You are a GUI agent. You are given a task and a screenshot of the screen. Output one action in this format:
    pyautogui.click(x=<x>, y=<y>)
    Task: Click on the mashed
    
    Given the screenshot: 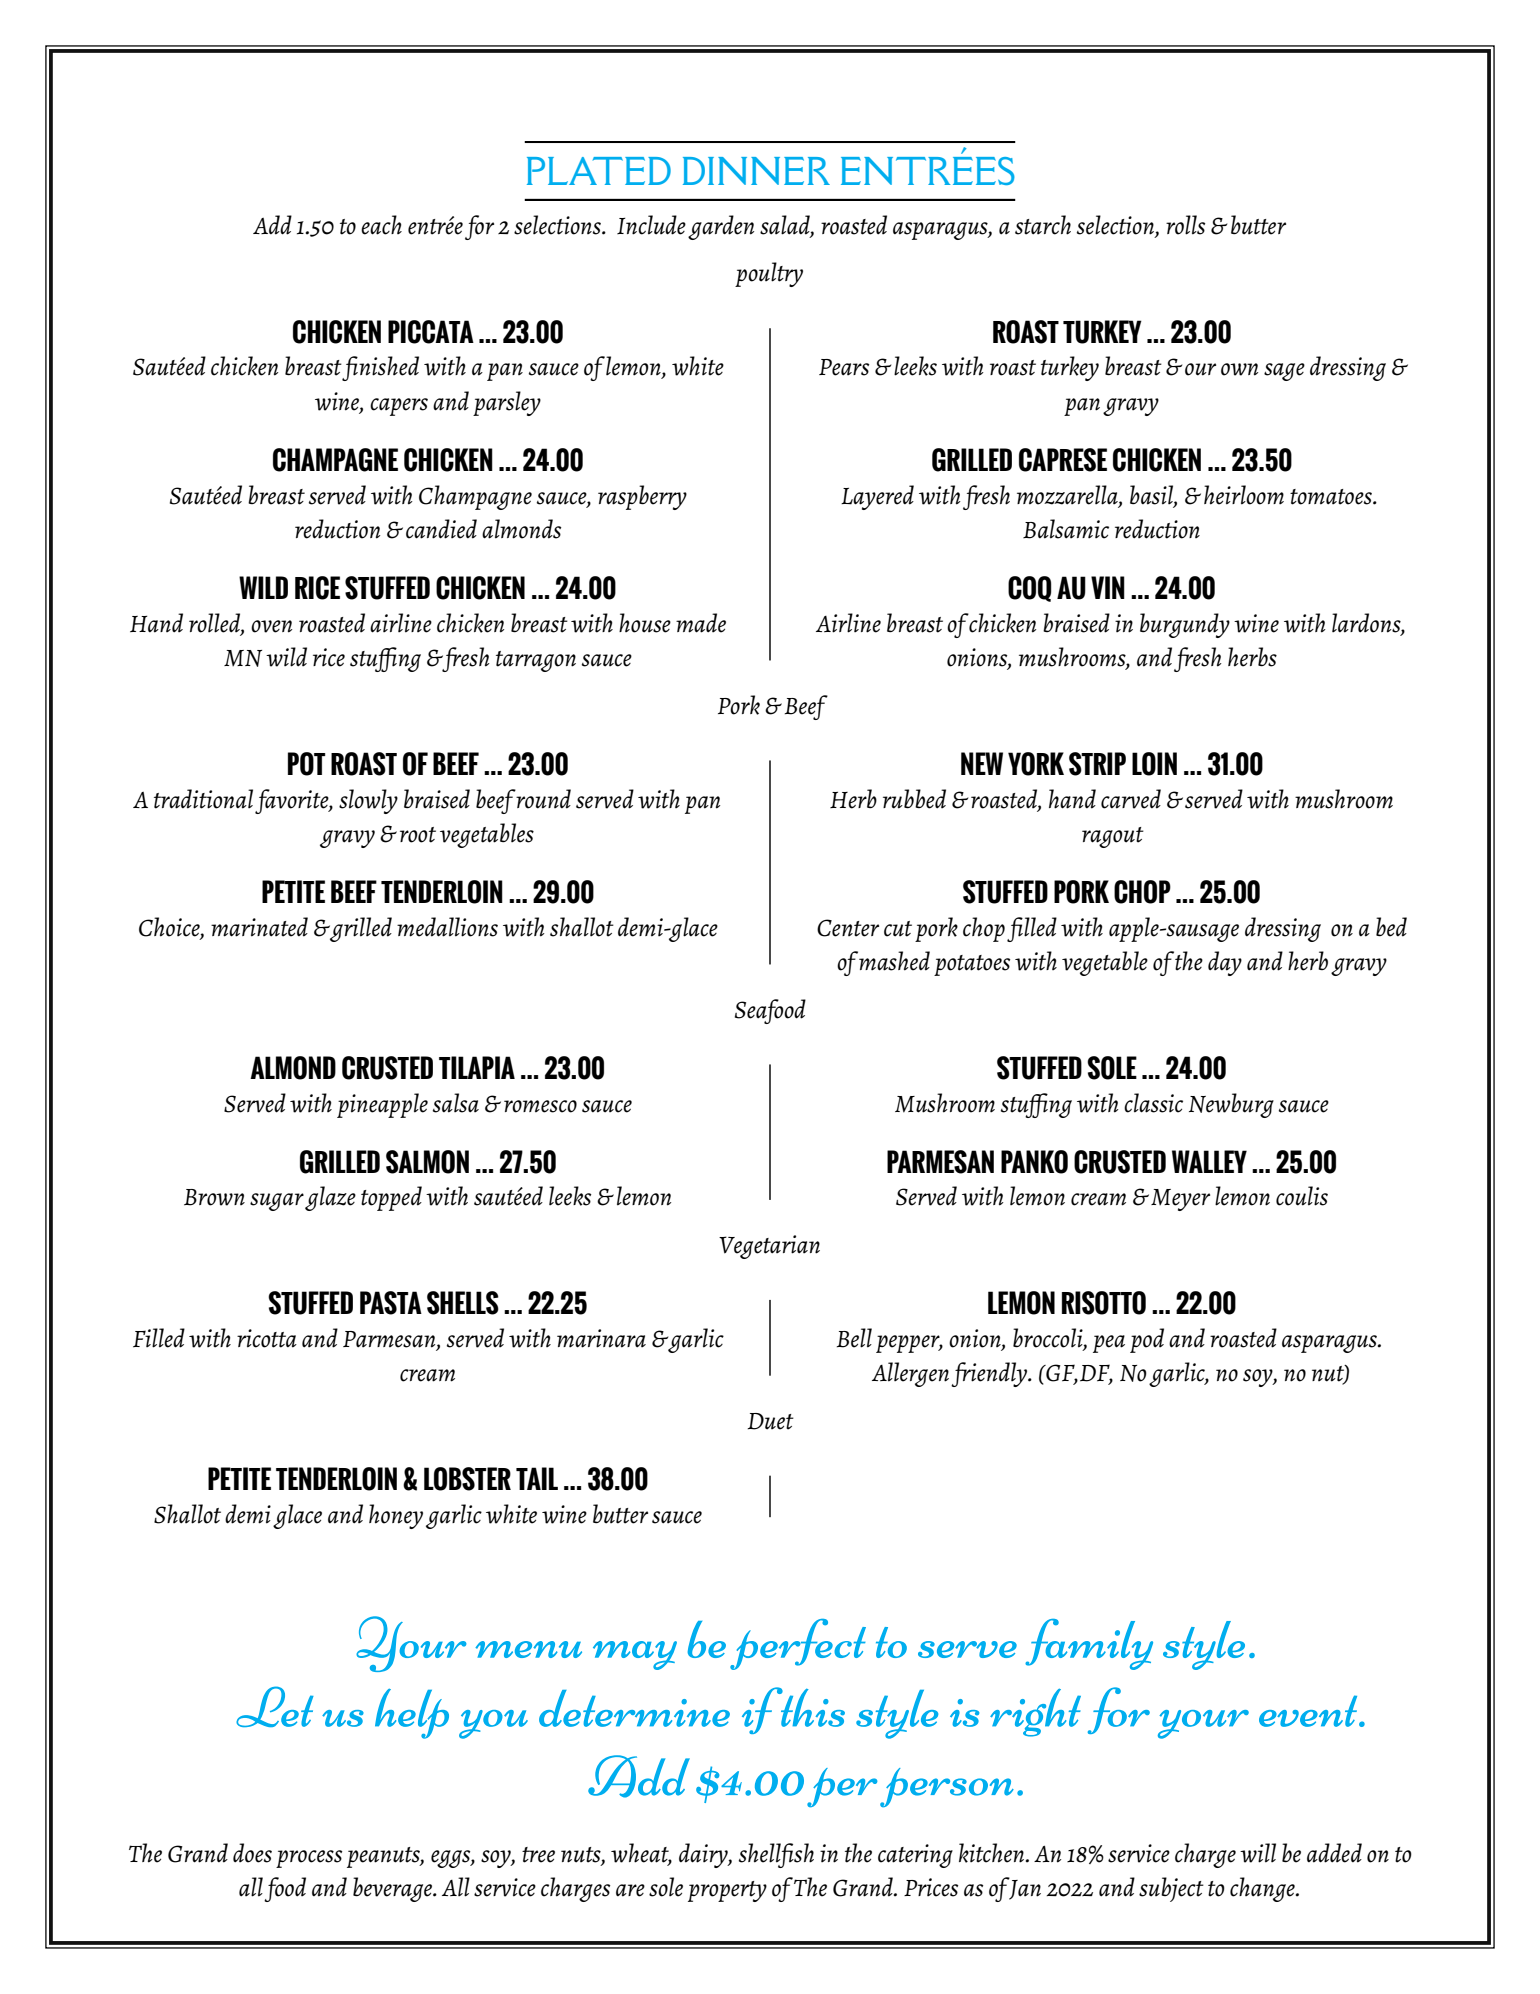 What is the action you would take?
    pyautogui.click(x=894, y=961)
